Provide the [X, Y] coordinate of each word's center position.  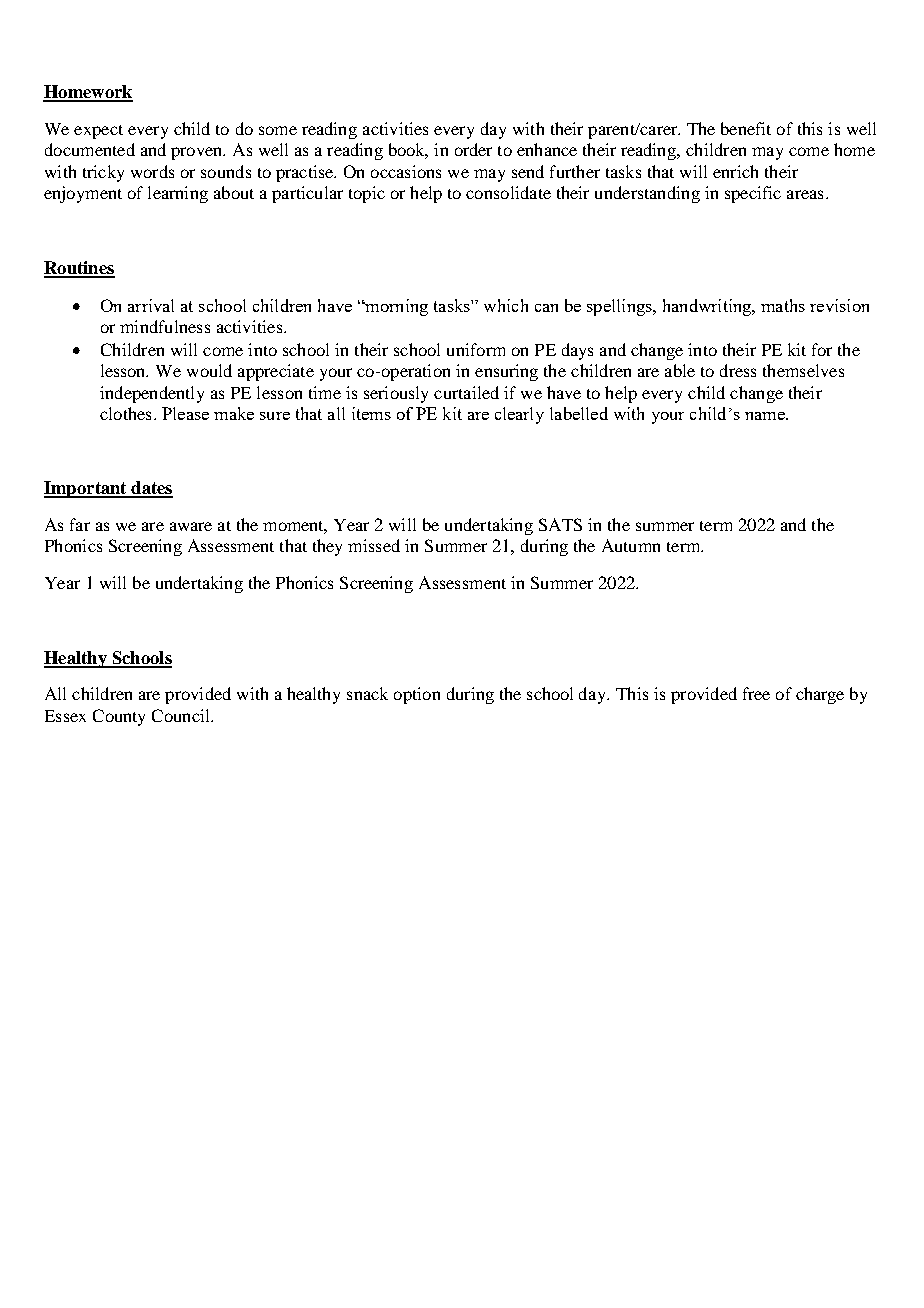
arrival [151, 305]
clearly [519, 415]
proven [198, 153]
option [417, 695]
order [473, 149]
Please [185, 413]
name [766, 416]
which [506, 305]
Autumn [631, 545]
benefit [746, 128]
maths [783, 305]
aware [191, 526]
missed [374, 545]
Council [182, 715]
